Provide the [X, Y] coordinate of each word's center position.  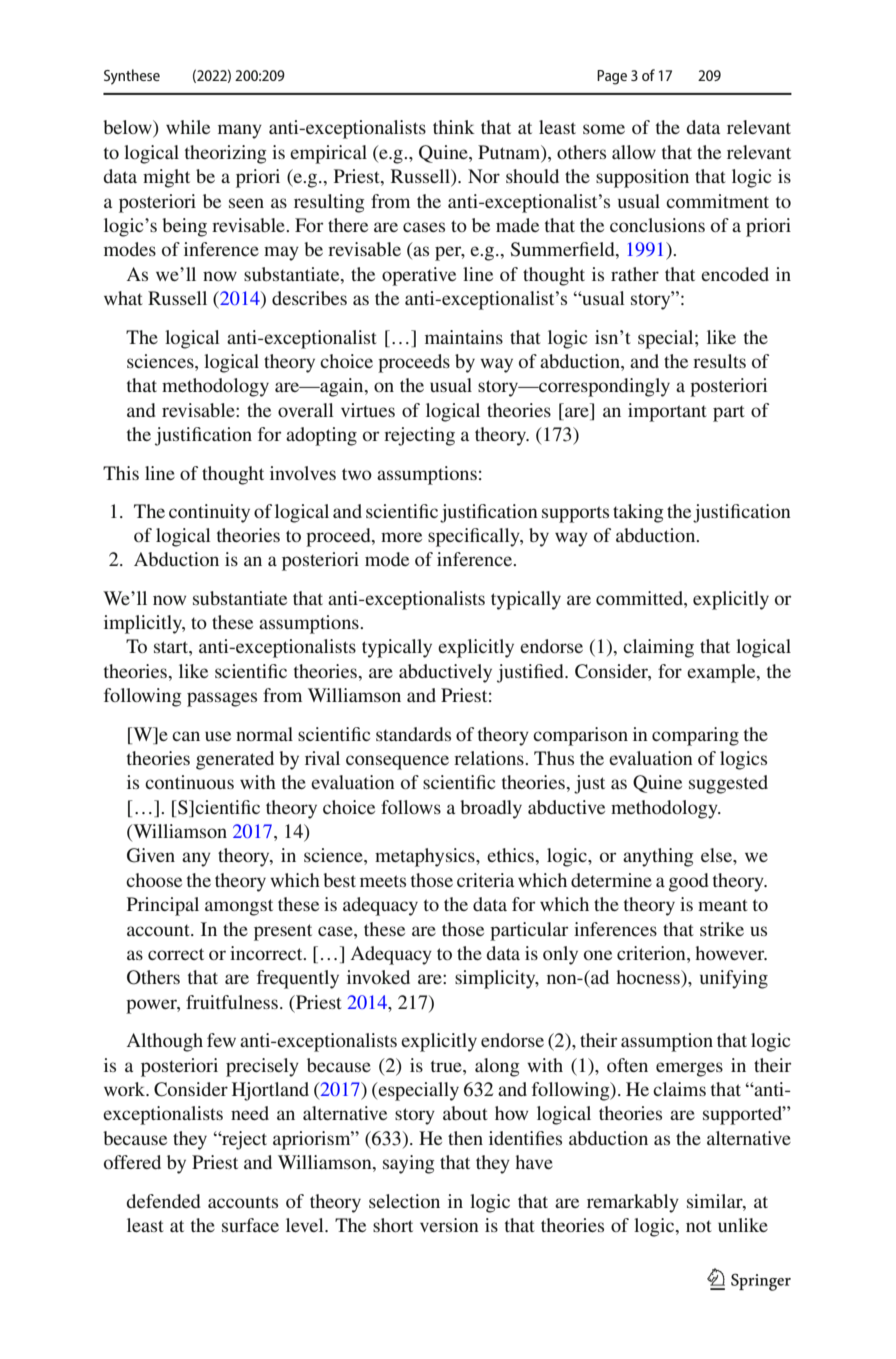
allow [634, 152]
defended [163, 1201]
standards [413, 734]
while [188, 127]
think [454, 127]
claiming [658, 648]
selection [404, 1201]
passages [222, 699]
